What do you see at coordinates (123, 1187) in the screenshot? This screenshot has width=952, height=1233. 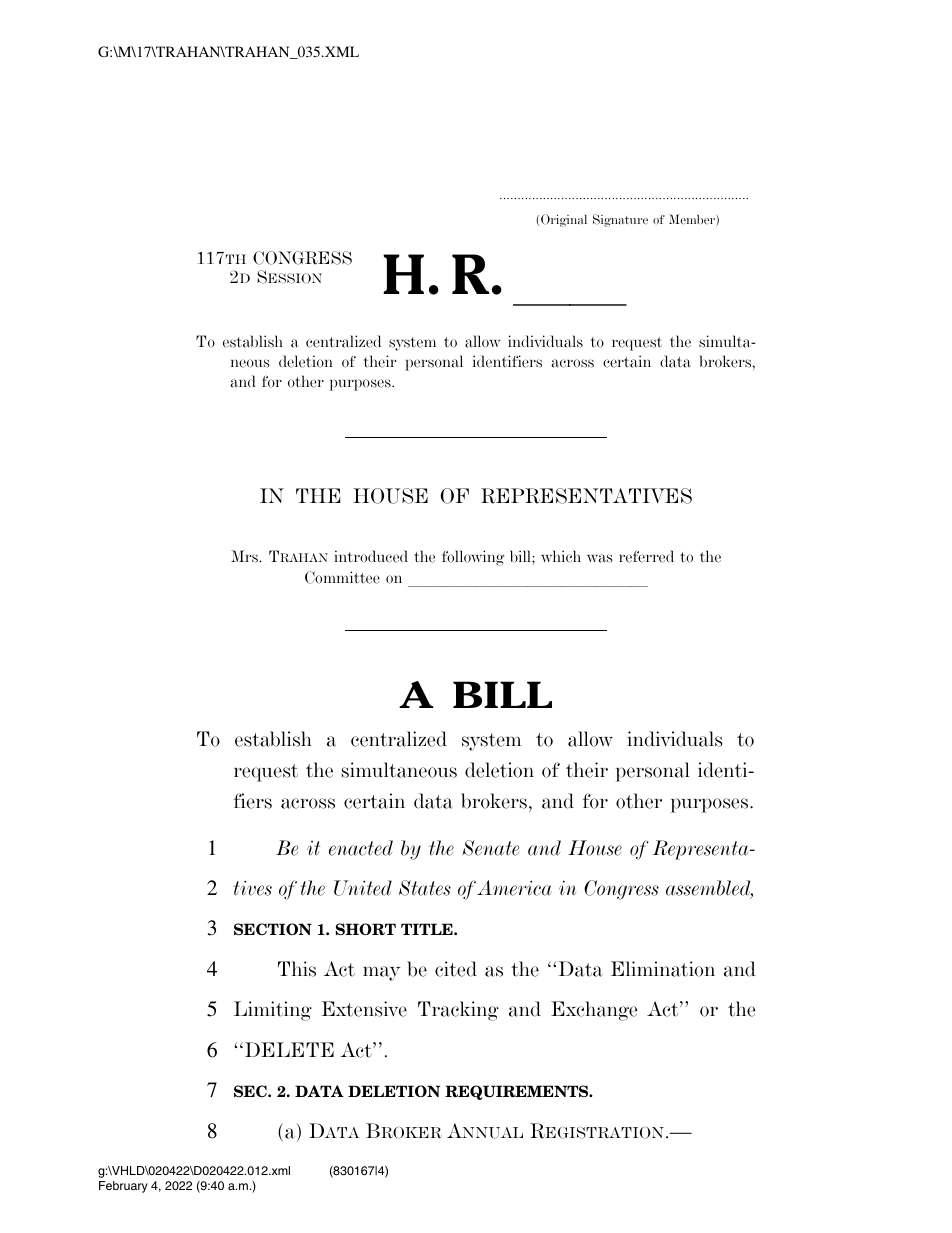 I see `February` at bounding box center [123, 1187].
